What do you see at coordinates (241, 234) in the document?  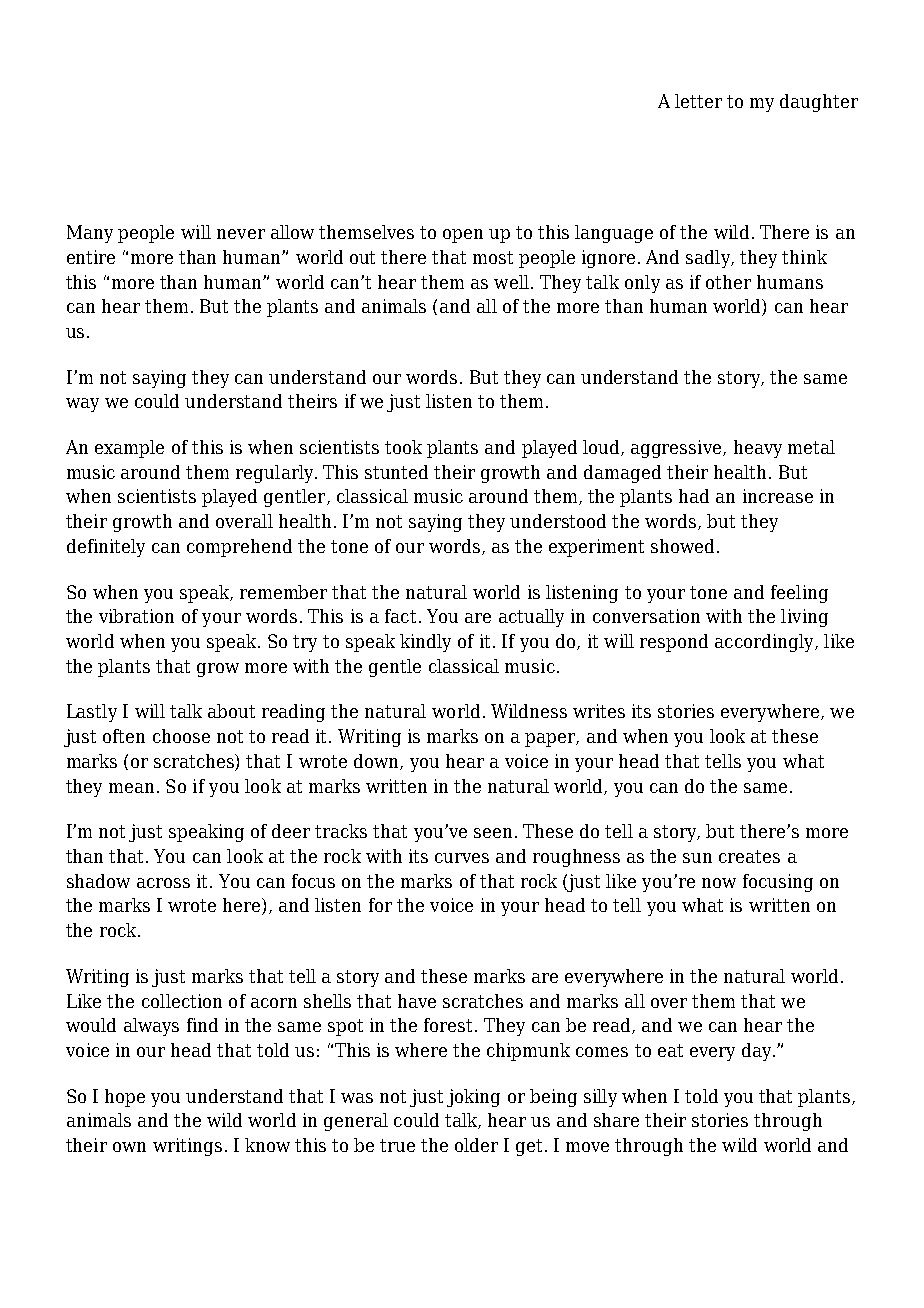 I see `never` at bounding box center [241, 234].
